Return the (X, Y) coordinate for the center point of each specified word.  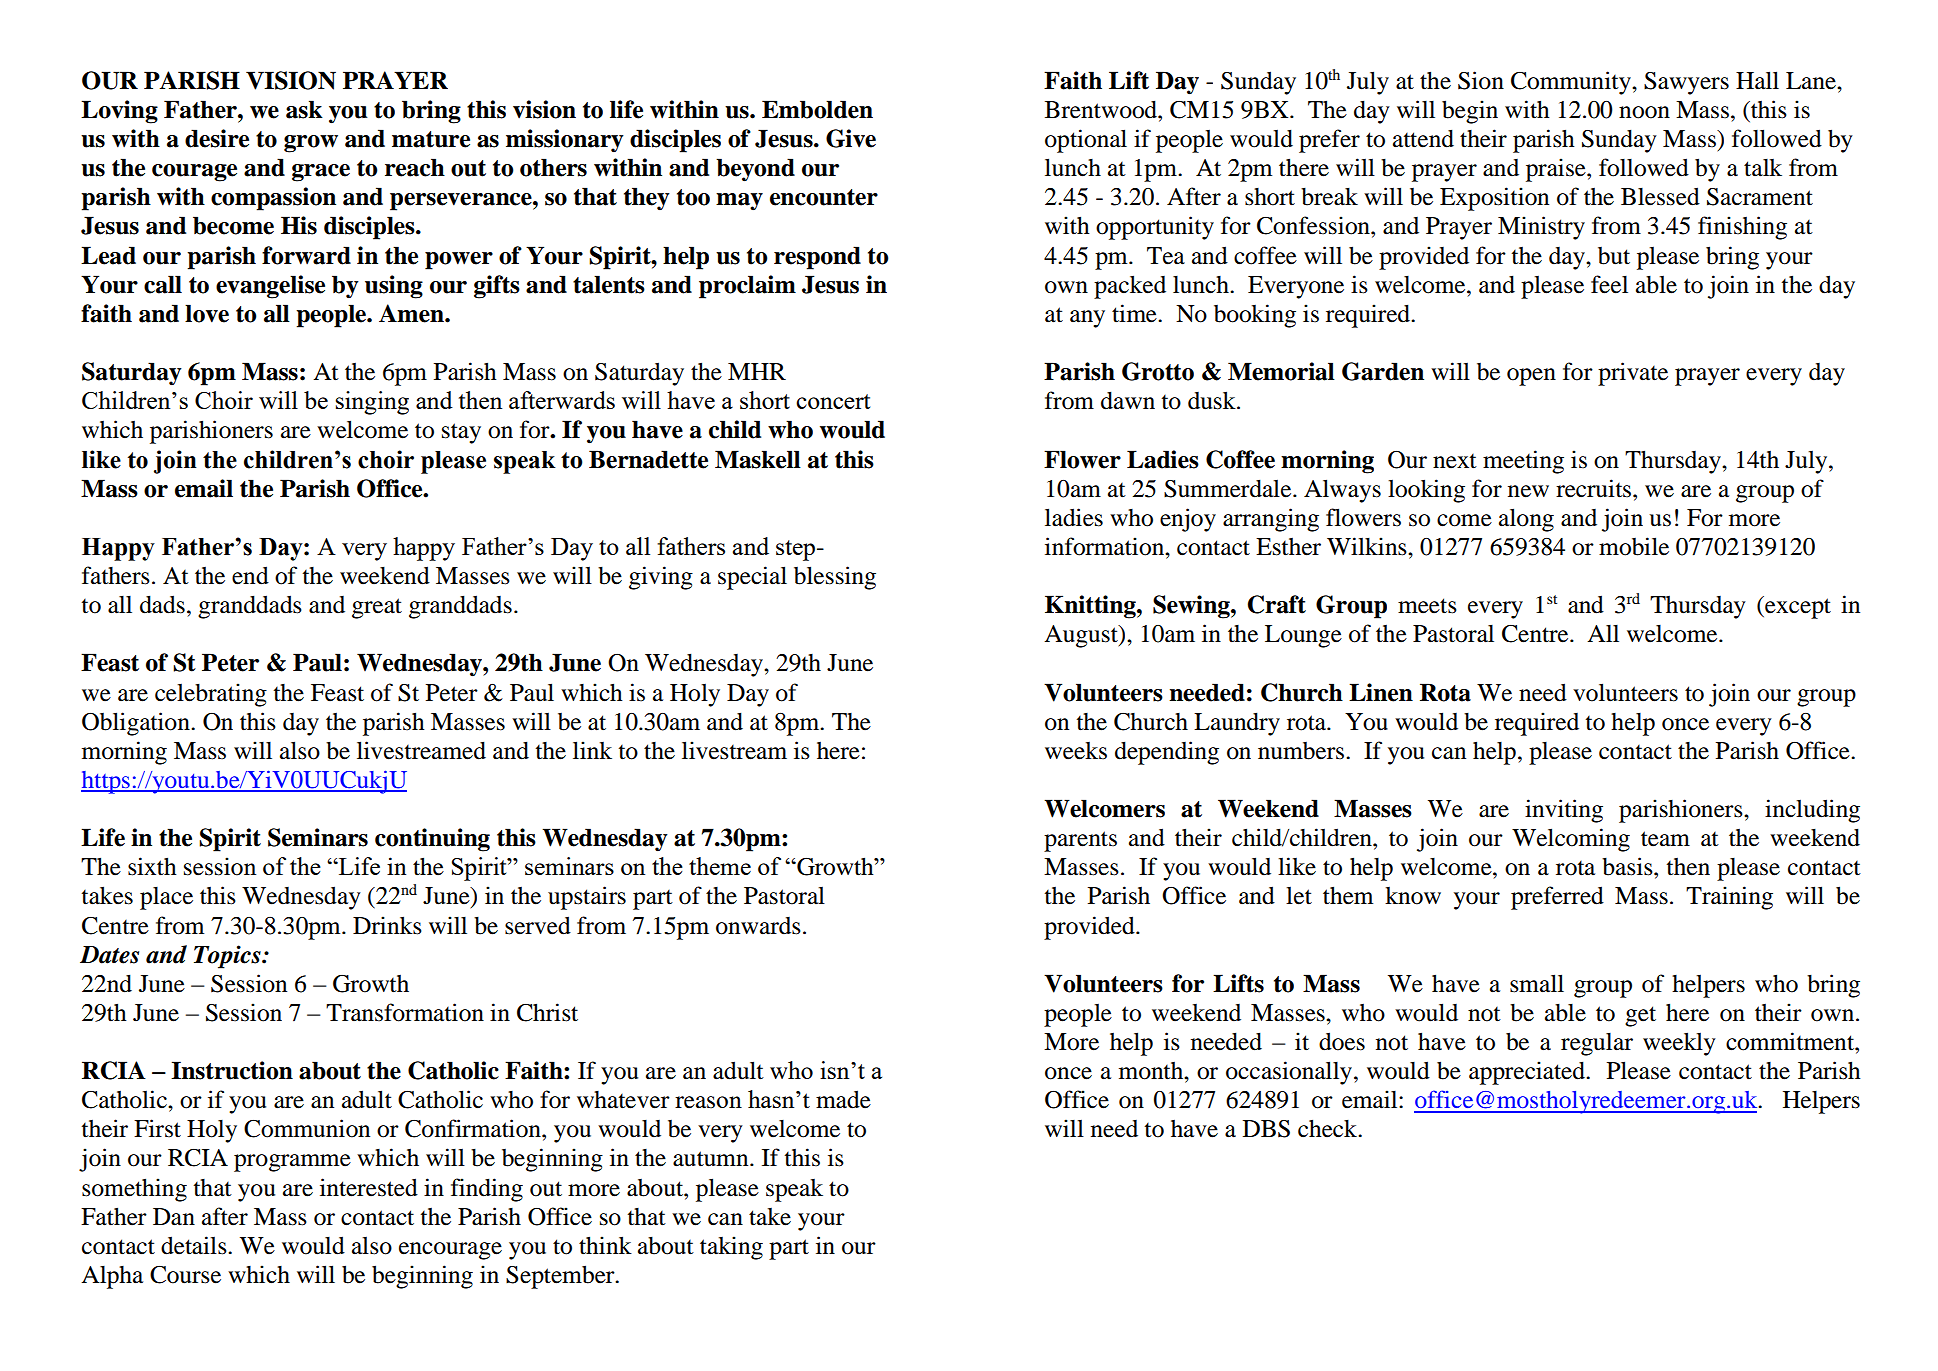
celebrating (211, 695)
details (195, 1245)
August (1082, 636)
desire (217, 138)
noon (1644, 112)
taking (731, 1248)
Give (851, 138)
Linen (1381, 692)
